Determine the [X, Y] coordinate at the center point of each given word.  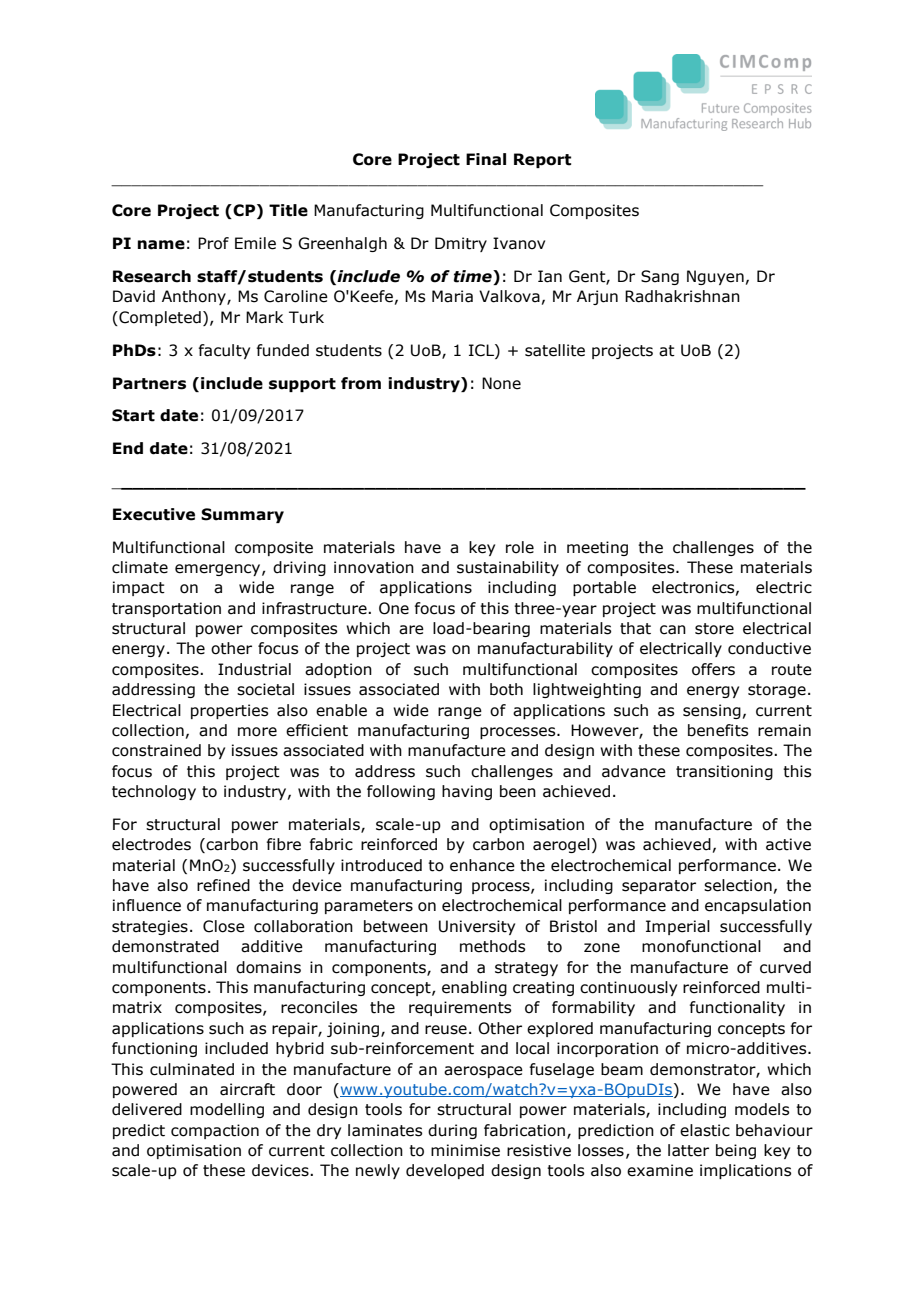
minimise [465, 1150]
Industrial [254, 669]
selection [738, 885]
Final [486, 159]
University [477, 927]
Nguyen [715, 277]
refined [223, 885]
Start [133, 415]
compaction [215, 1131]
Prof [213, 243]
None [501, 383]
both [506, 689]
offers [713, 669]
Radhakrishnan [682, 296]
